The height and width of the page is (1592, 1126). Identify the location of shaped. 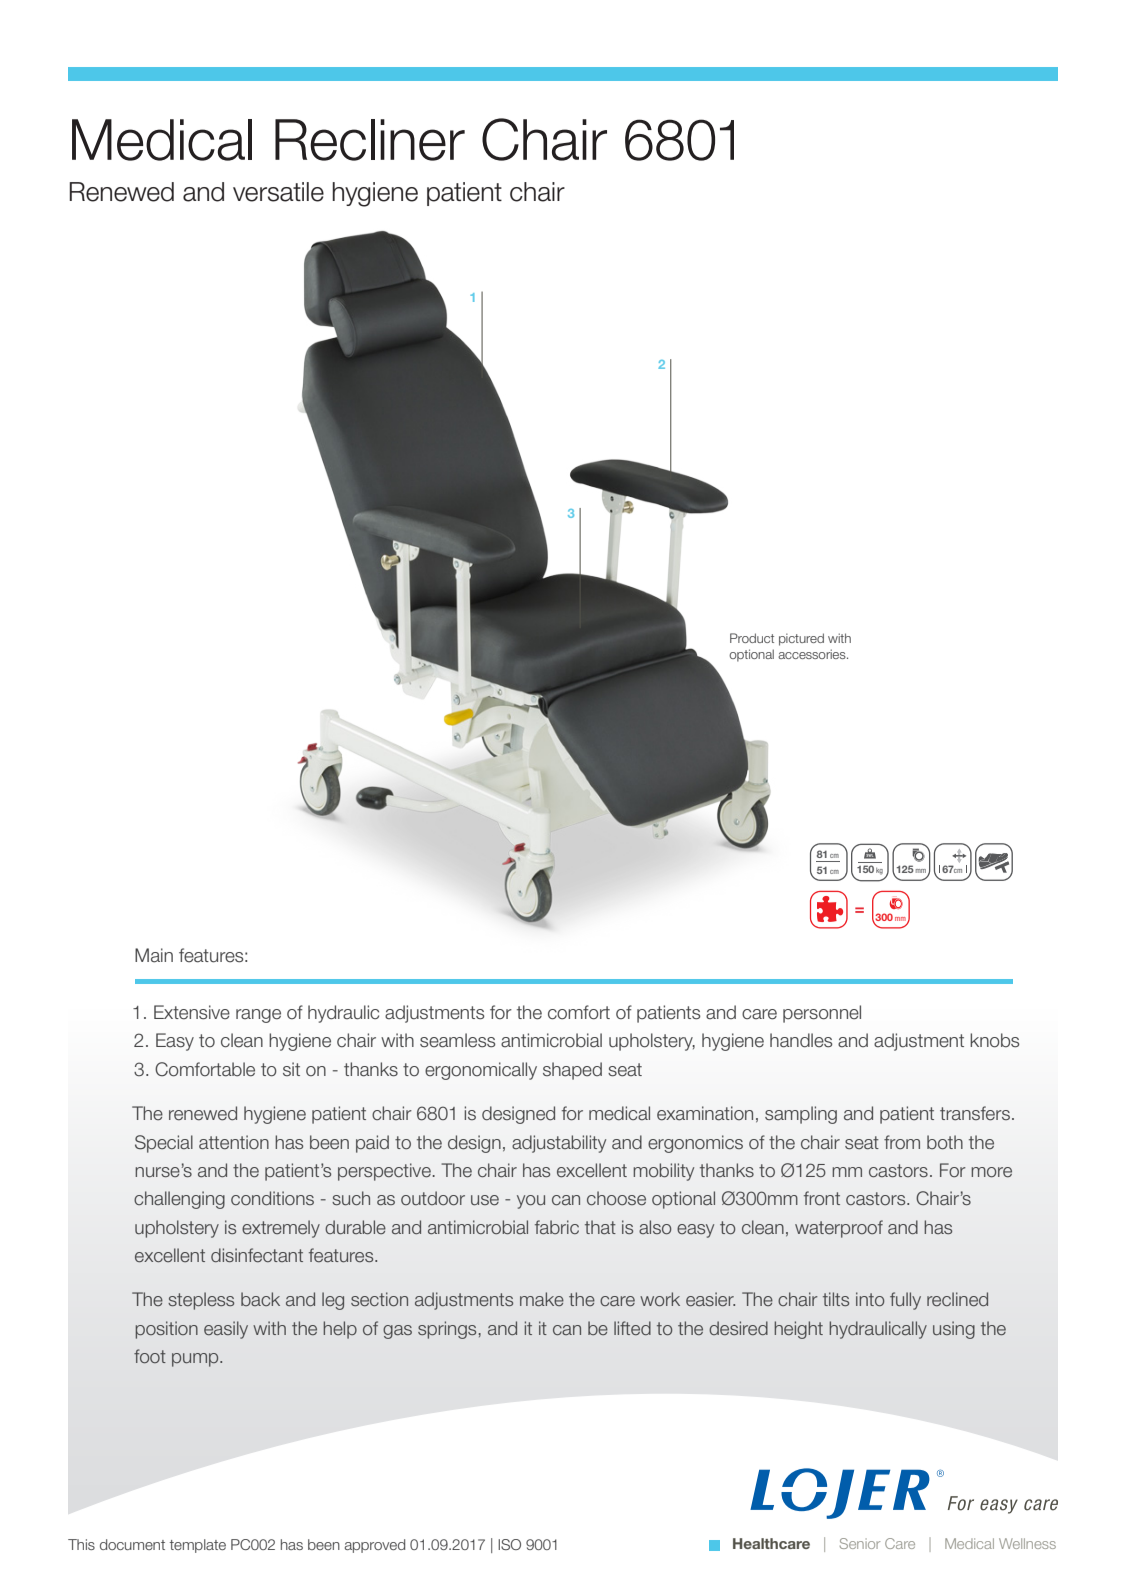
(572, 1071).
